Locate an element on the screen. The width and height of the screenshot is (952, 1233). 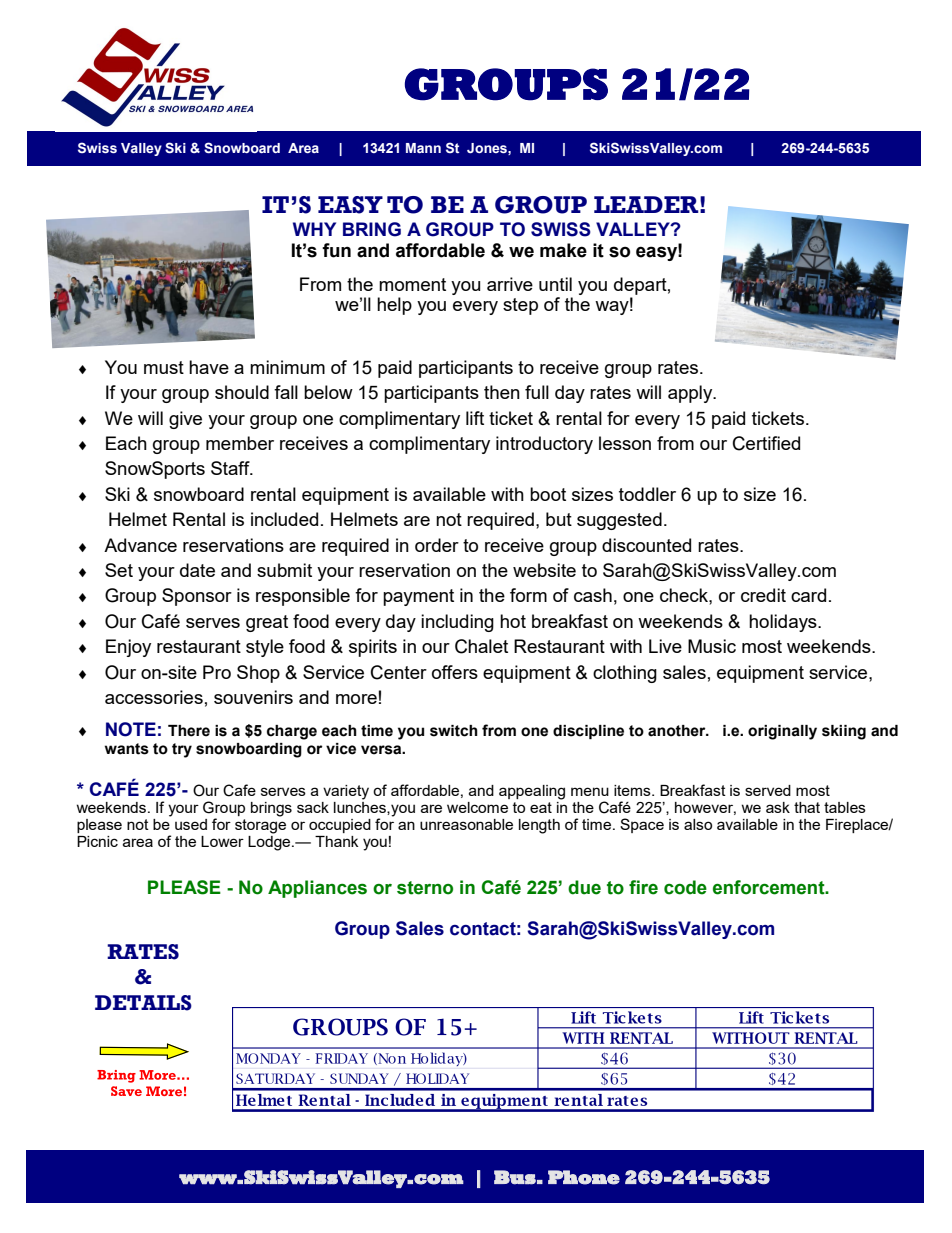
WHY is located at coordinates (314, 229).
